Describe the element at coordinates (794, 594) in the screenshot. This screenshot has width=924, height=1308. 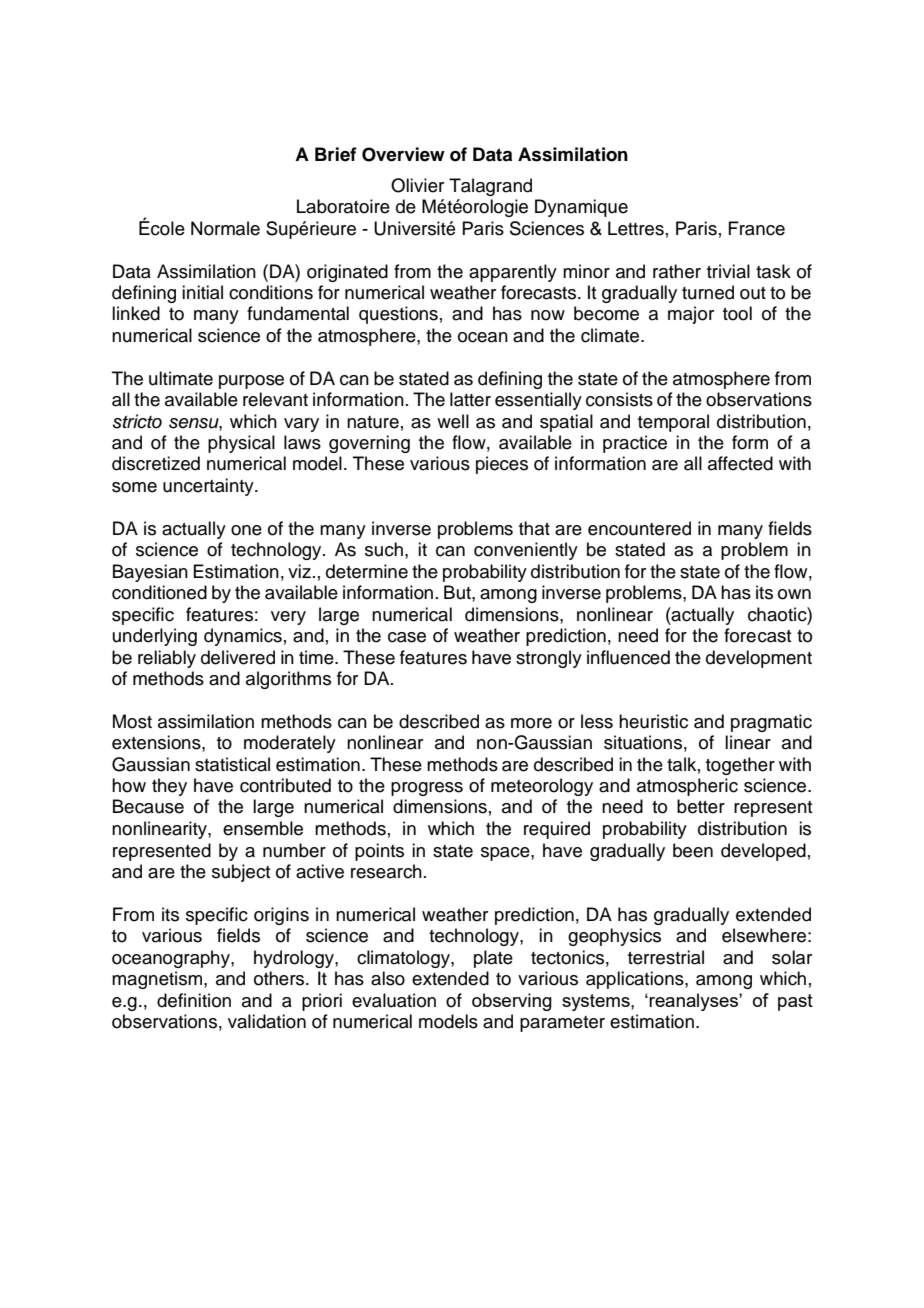
I see `own` at that location.
